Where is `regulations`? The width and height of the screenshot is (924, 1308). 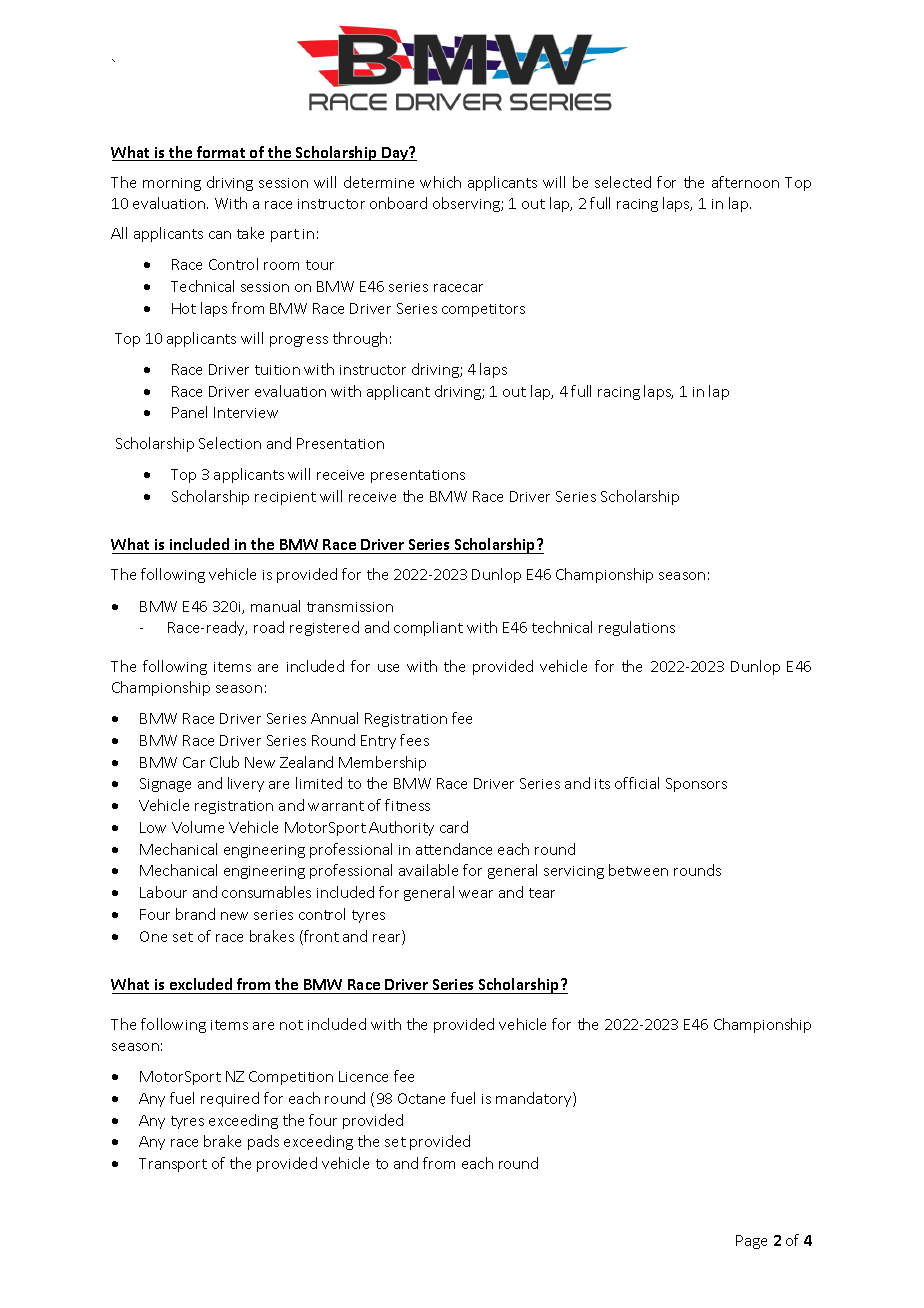 regulations is located at coordinates (637, 628).
